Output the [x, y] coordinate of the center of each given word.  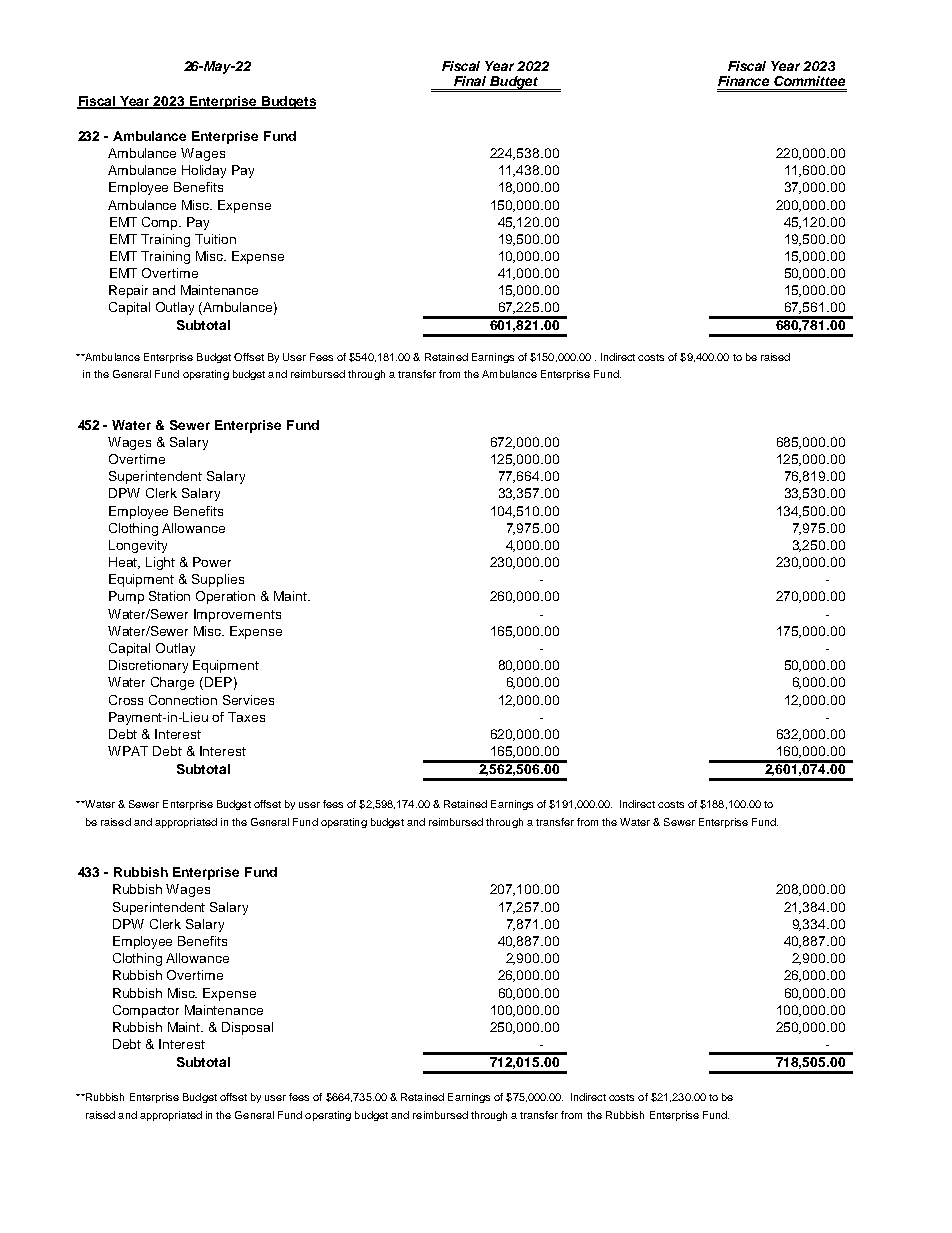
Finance [743, 81]
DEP [218, 682]
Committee [809, 81]
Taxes [246, 717]
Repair [128, 291]
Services [248, 700]
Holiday [204, 171]
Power [212, 562]
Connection [183, 700]
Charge [172, 683]
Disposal [247, 1028]
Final [470, 81]
